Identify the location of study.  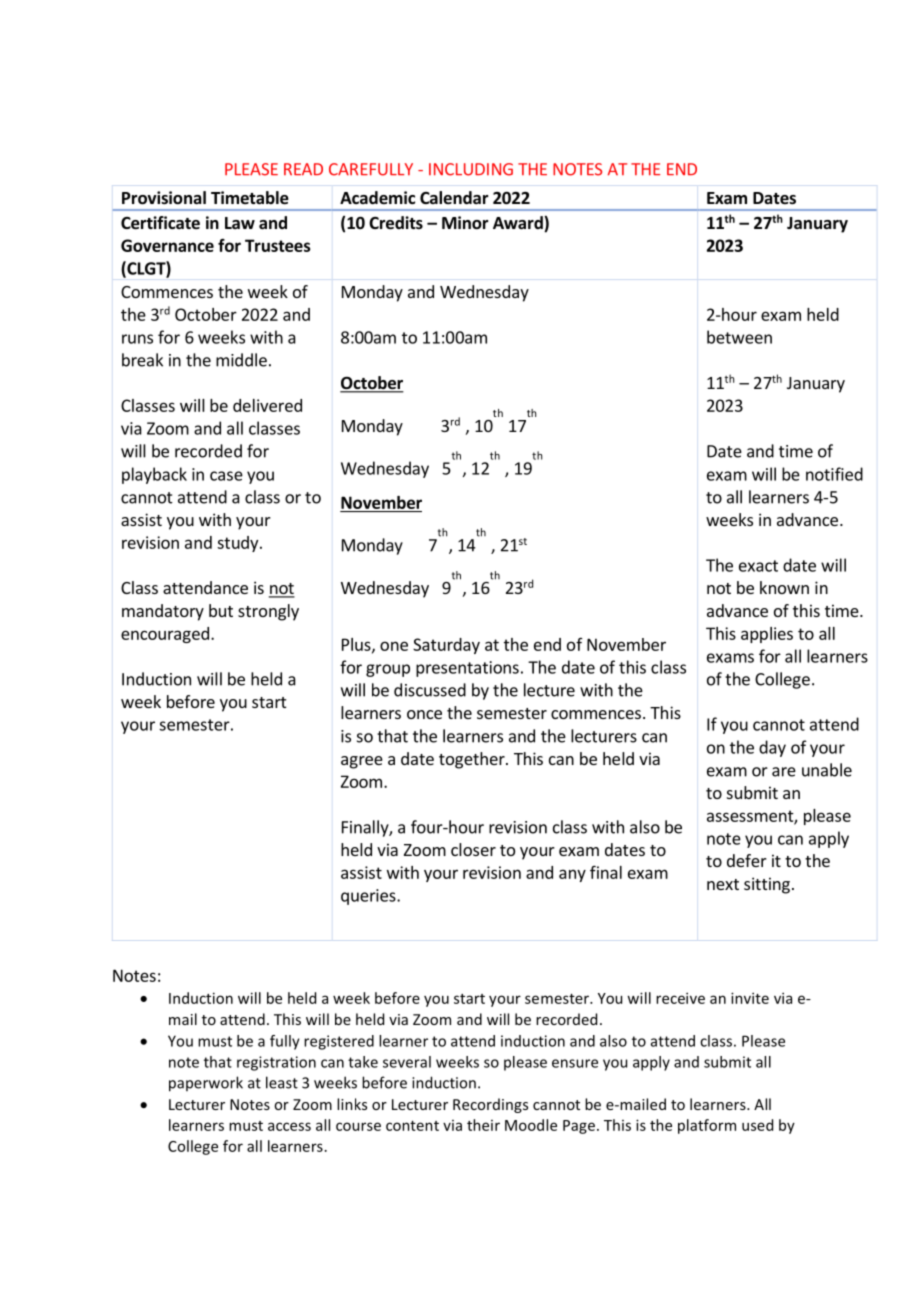
(239, 544).
